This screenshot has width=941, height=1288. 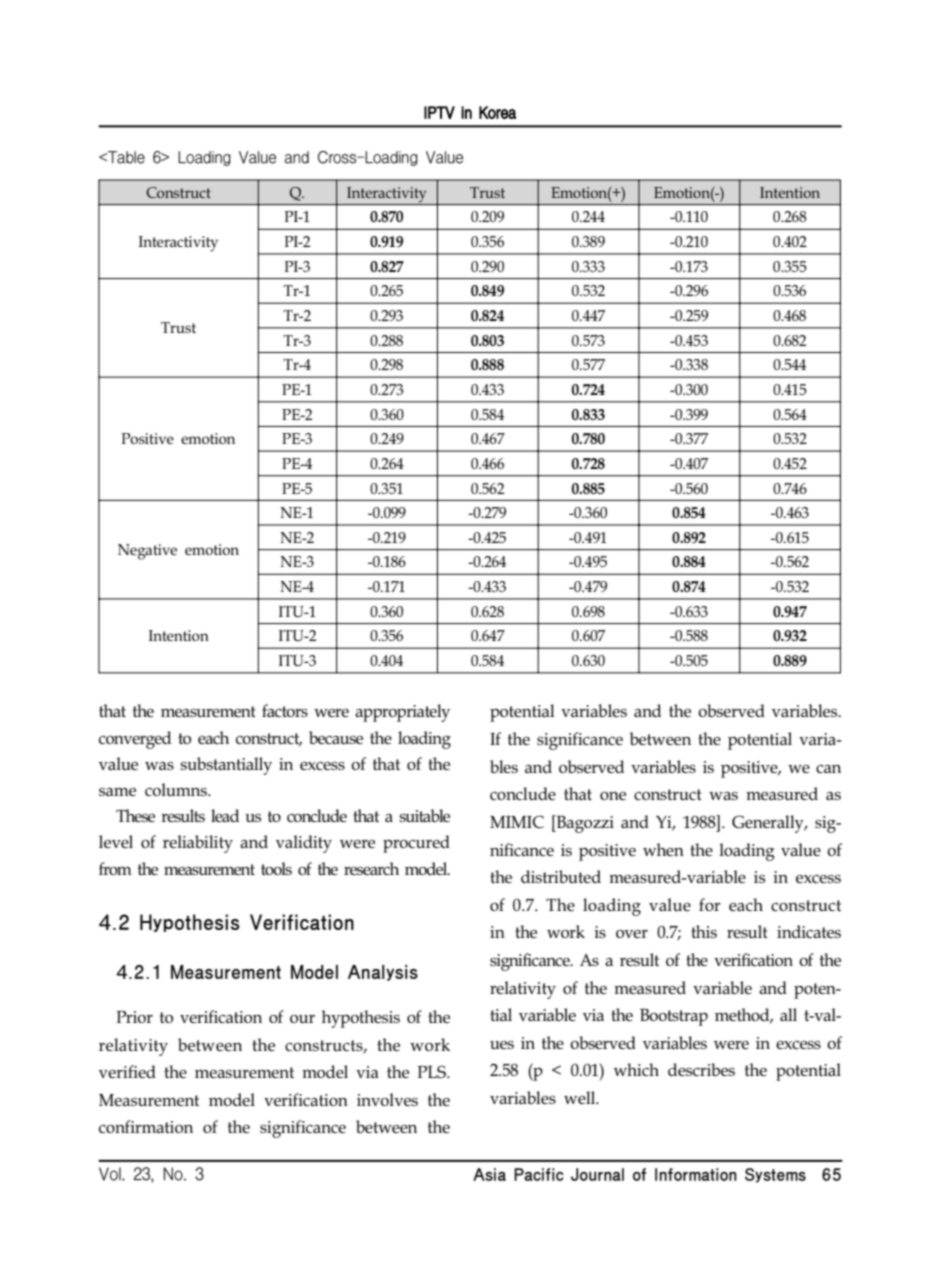 I want to click on Korea, so click(x=497, y=112).
